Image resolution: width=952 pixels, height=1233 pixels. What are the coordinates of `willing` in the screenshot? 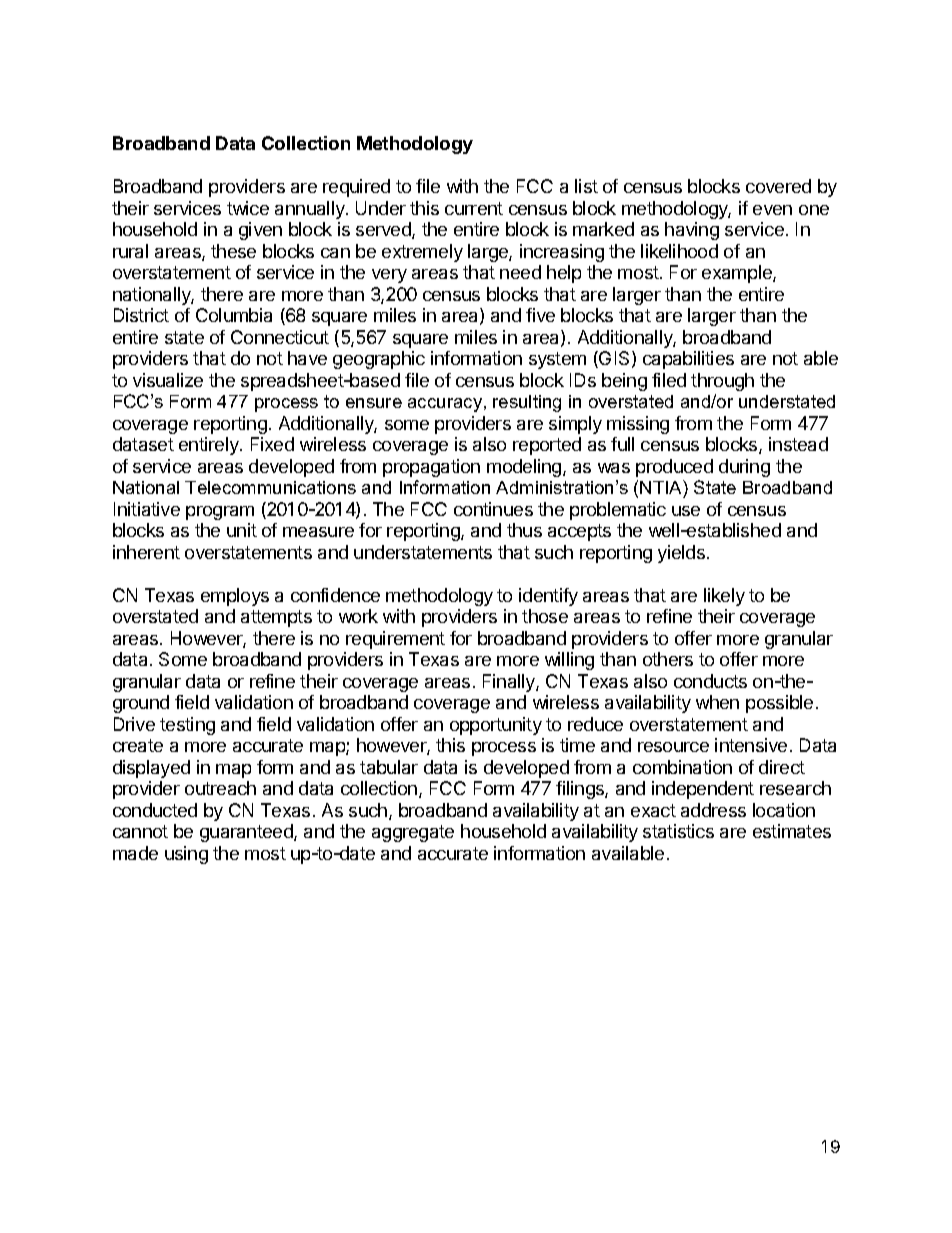 It's located at (569, 661).
